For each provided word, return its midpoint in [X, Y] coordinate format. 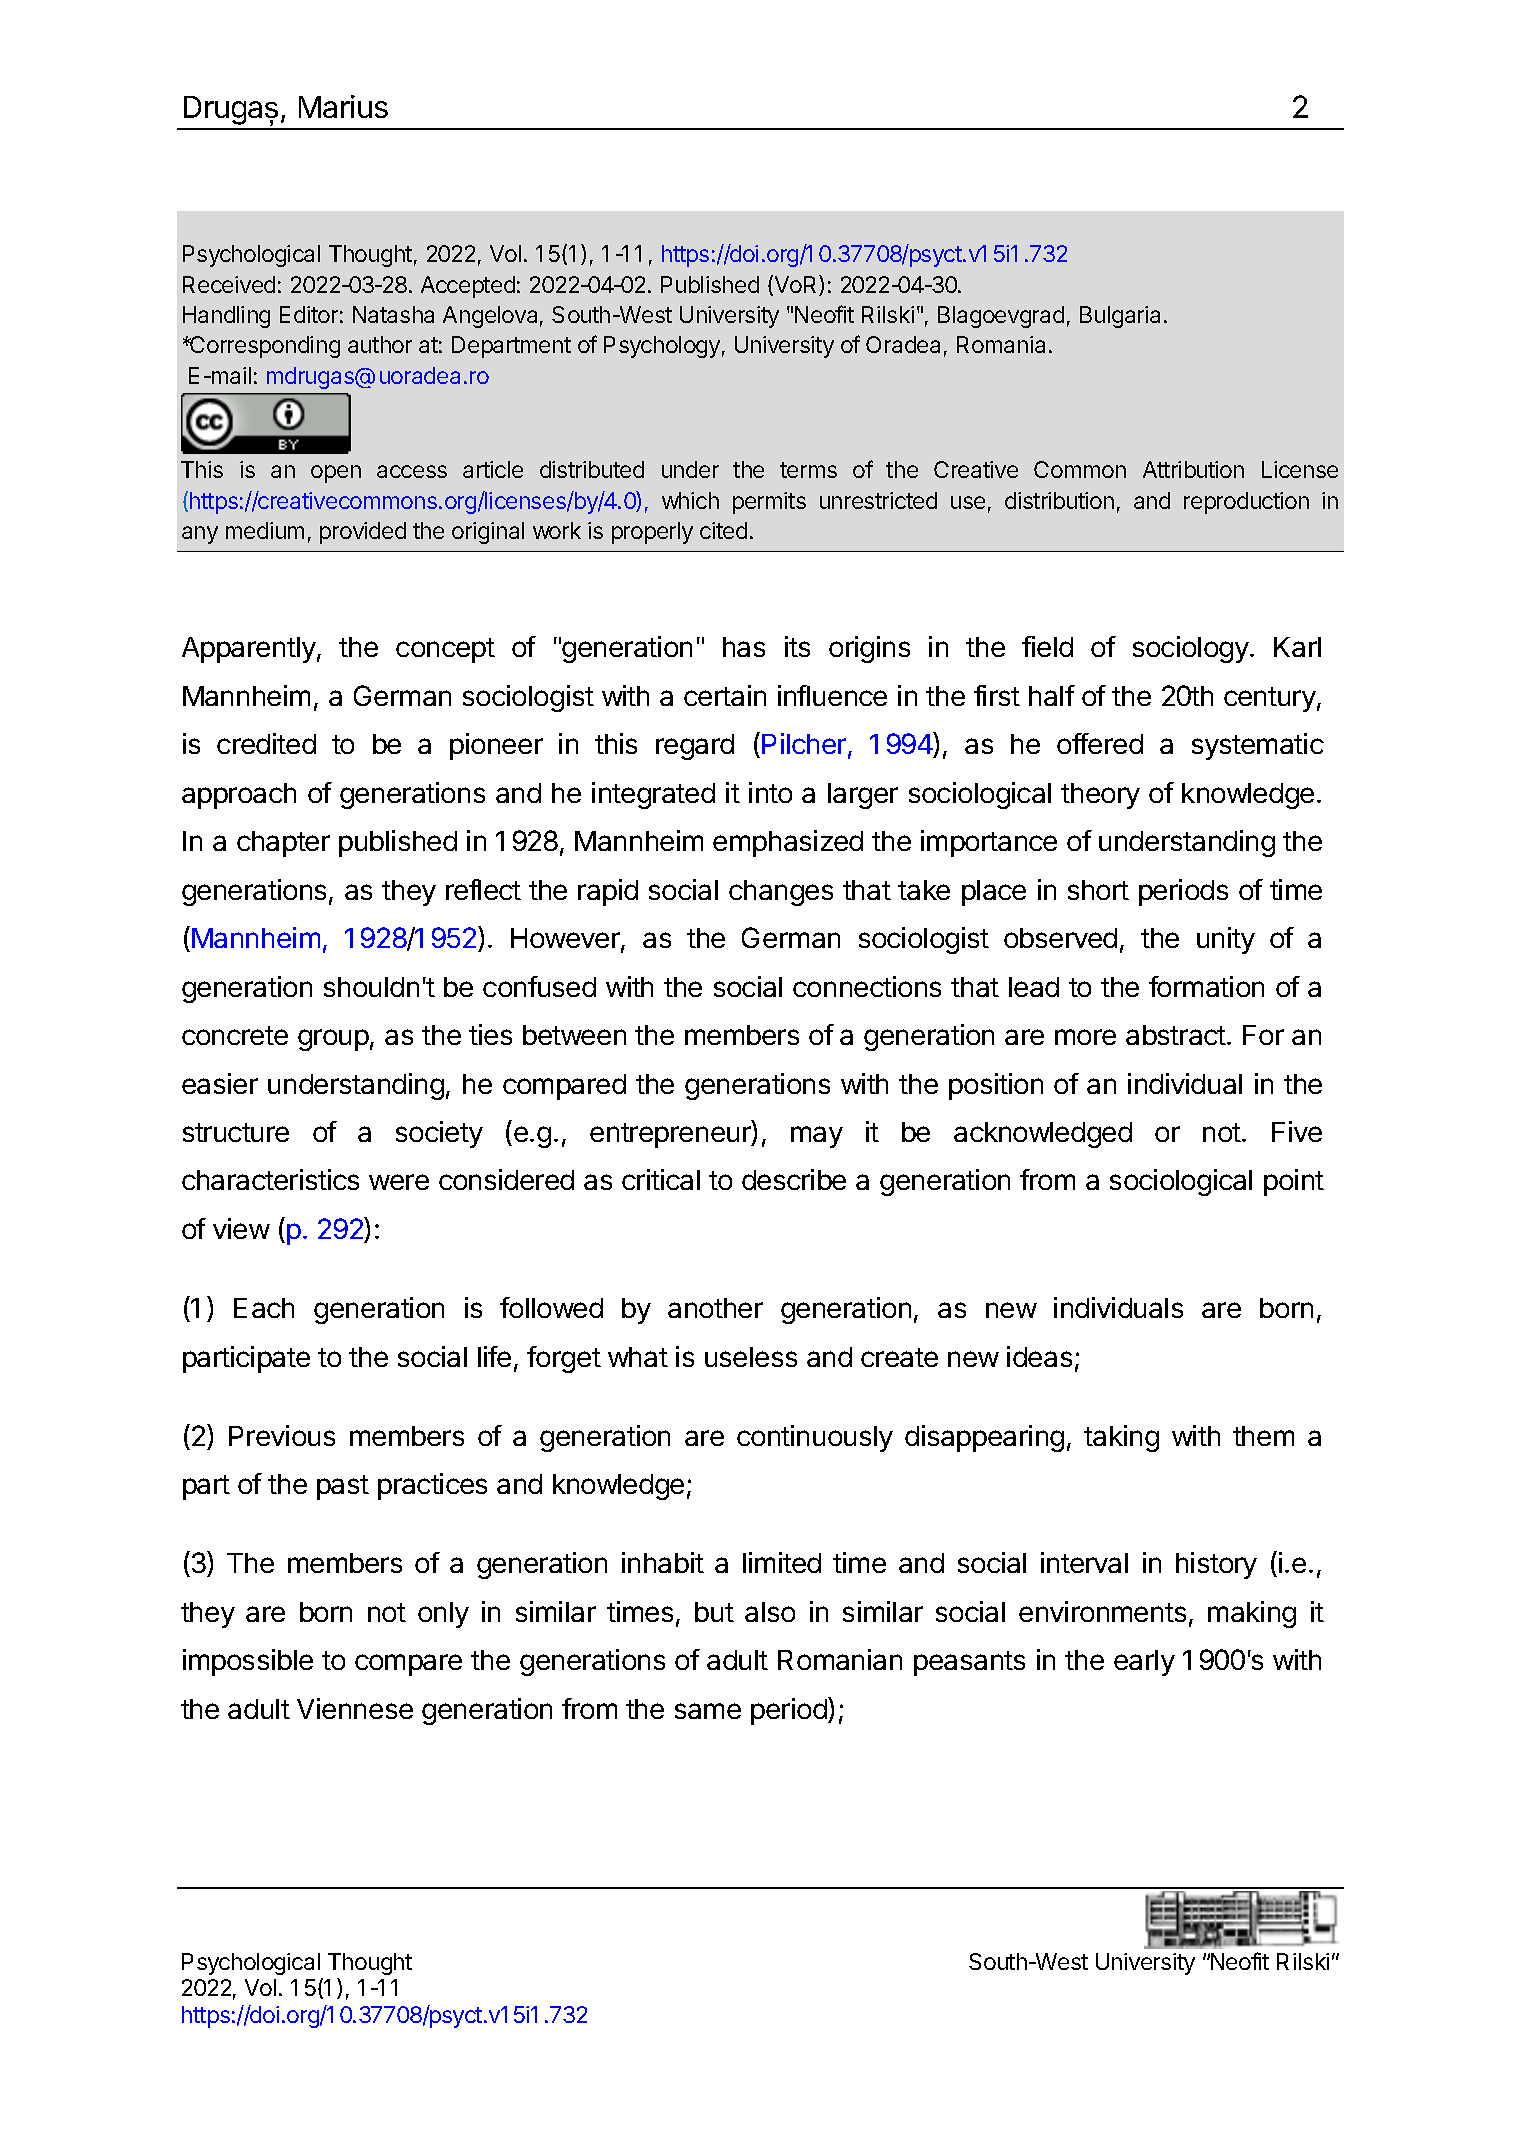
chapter [283, 844]
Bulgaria [1120, 317]
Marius [343, 106]
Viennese [355, 1708]
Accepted [468, 287]
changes [781, 893]
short [1098, 890]
